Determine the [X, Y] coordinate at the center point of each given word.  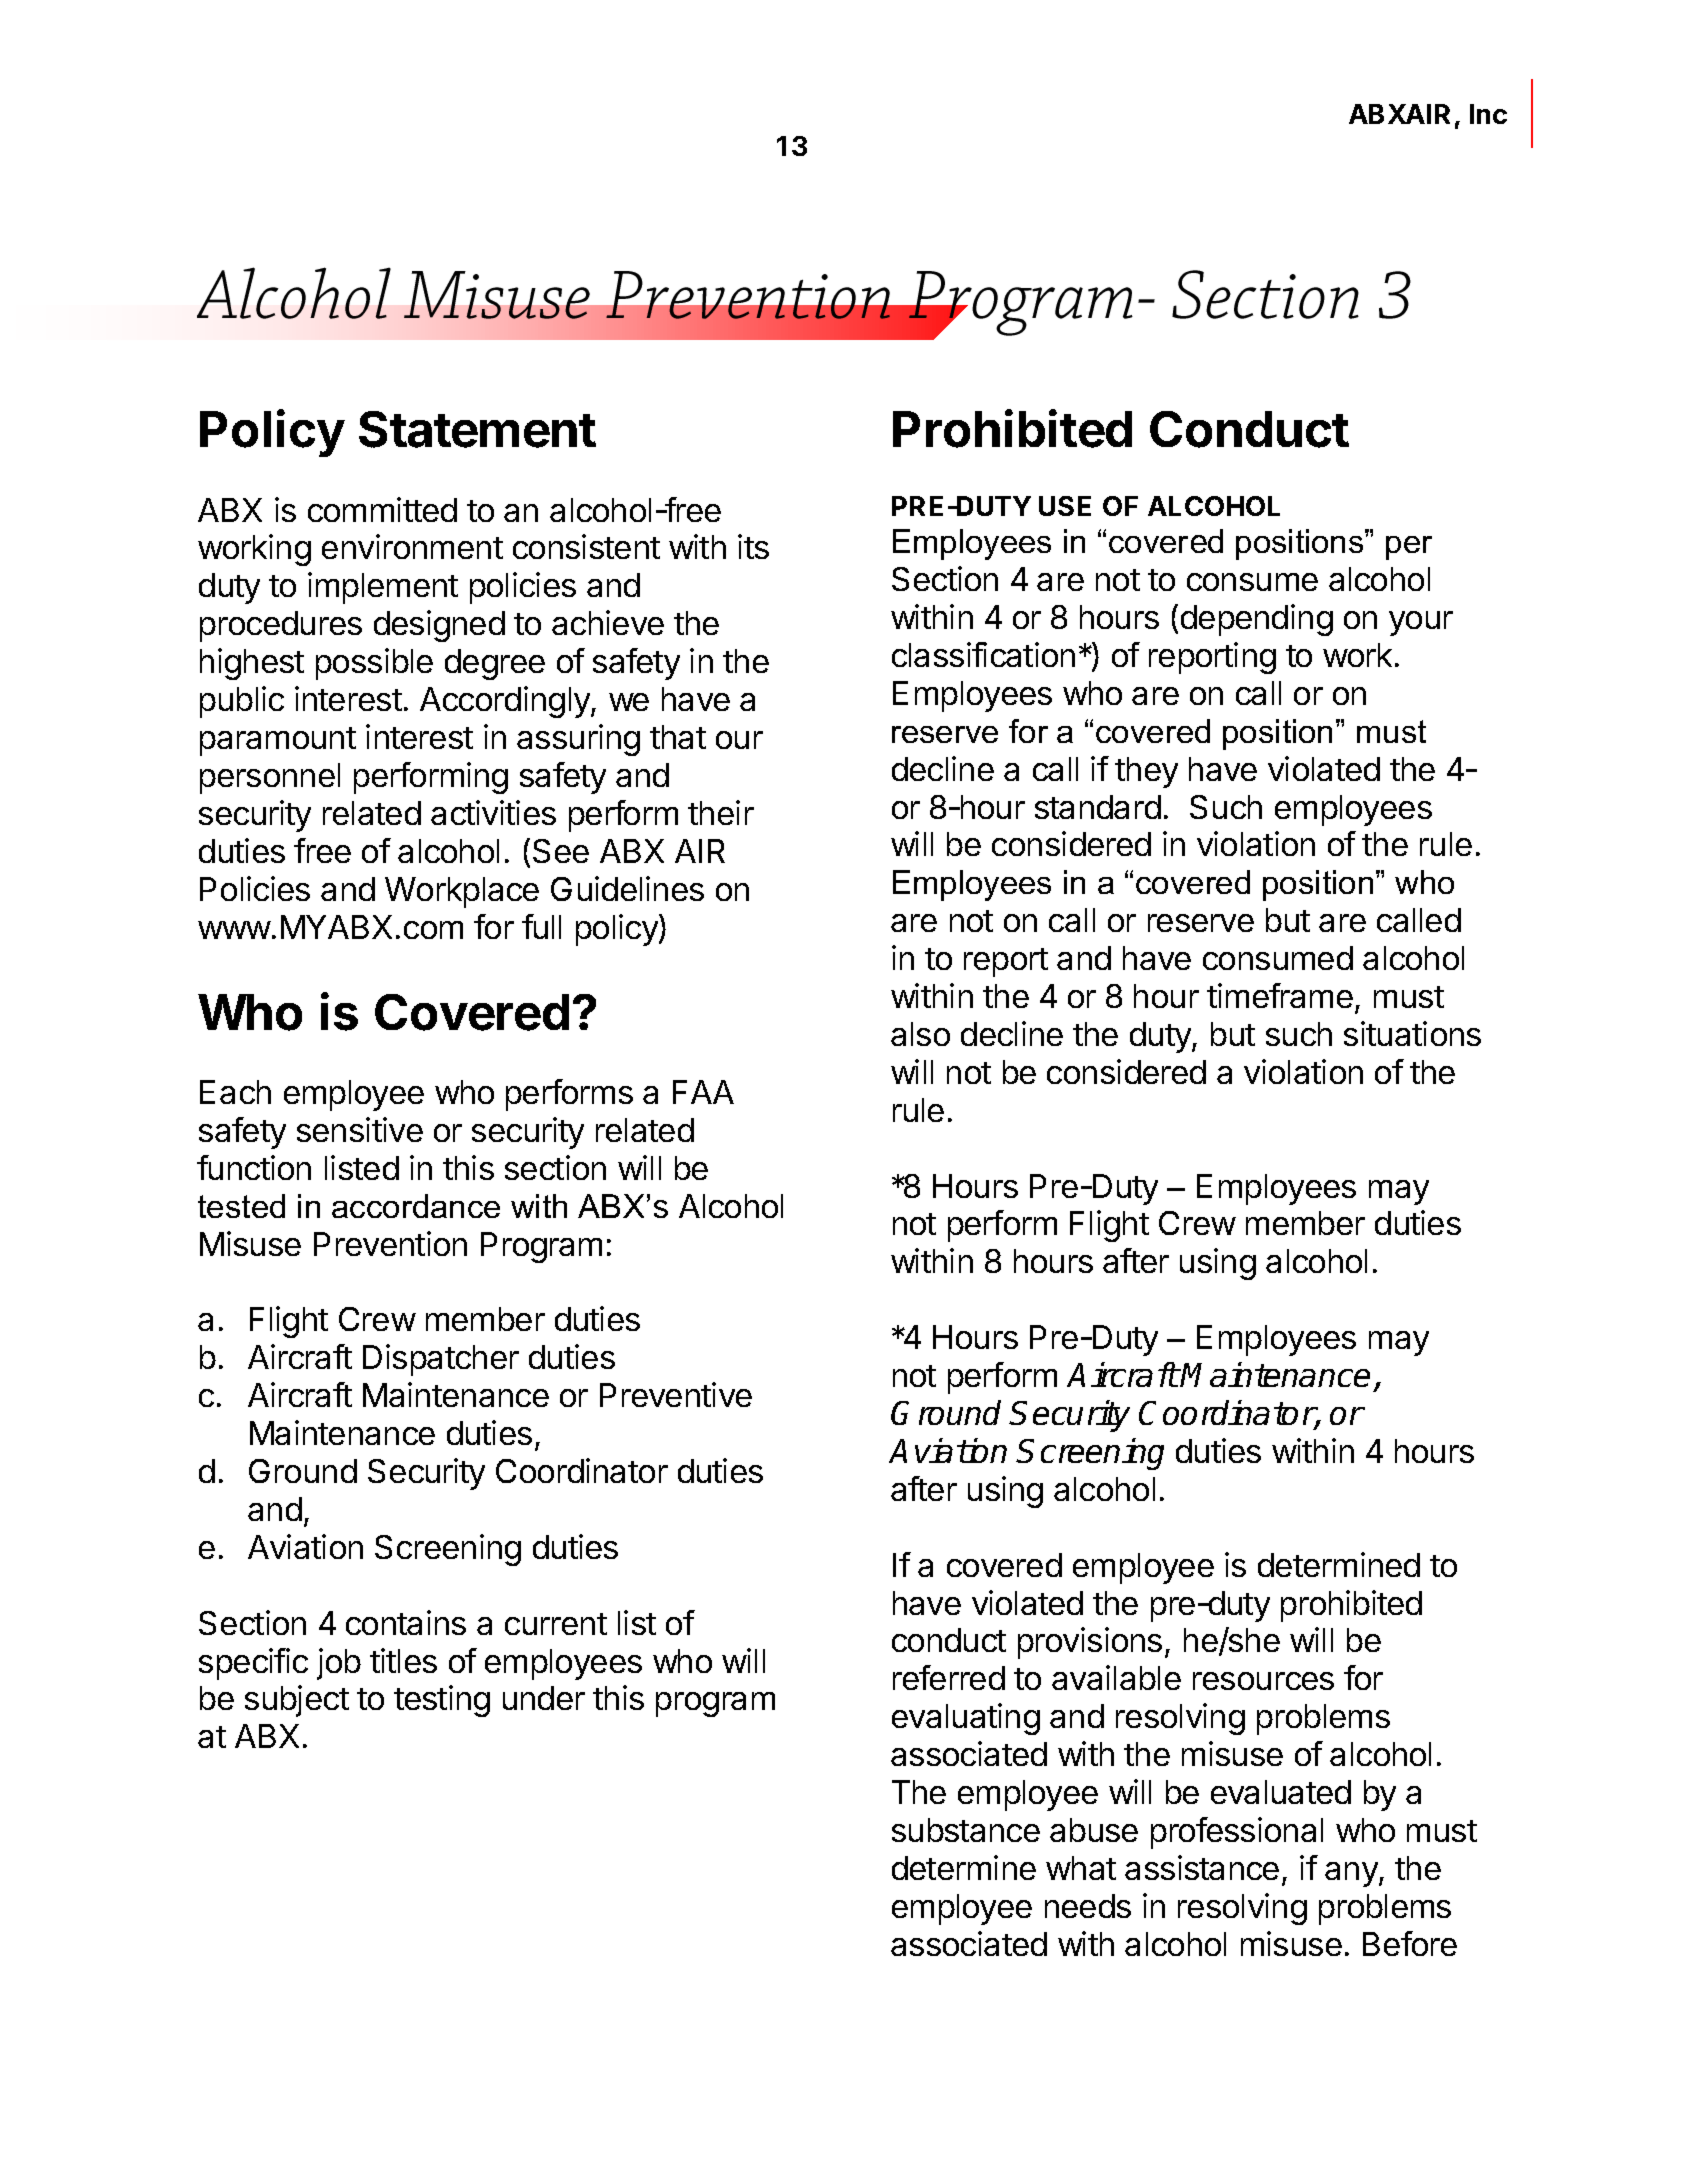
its [753, 546]
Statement [477, 429]
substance [966, 1830]
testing [442, 1701]
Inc [1488, 114]
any [1352, 1874]
